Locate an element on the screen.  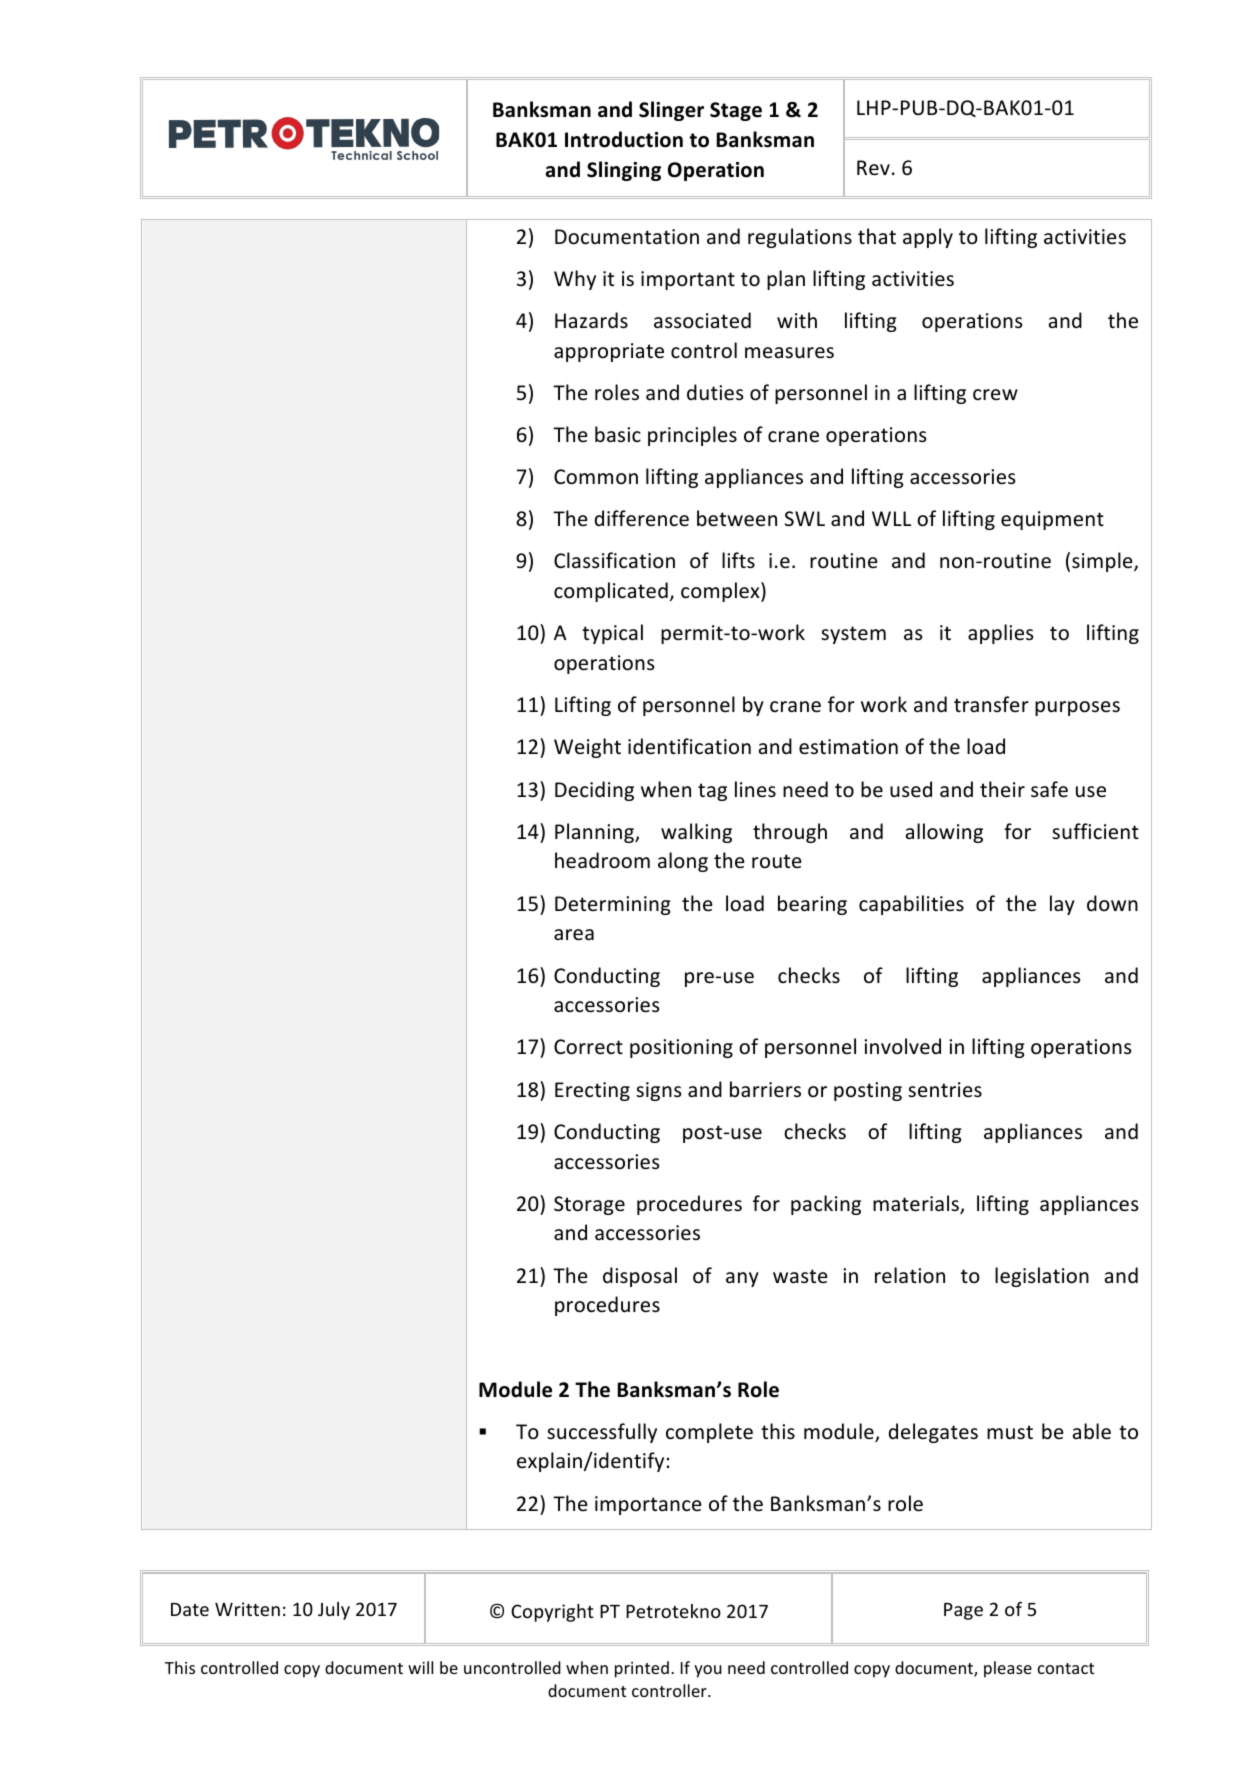
Why is located at coordinates (575, 280).
